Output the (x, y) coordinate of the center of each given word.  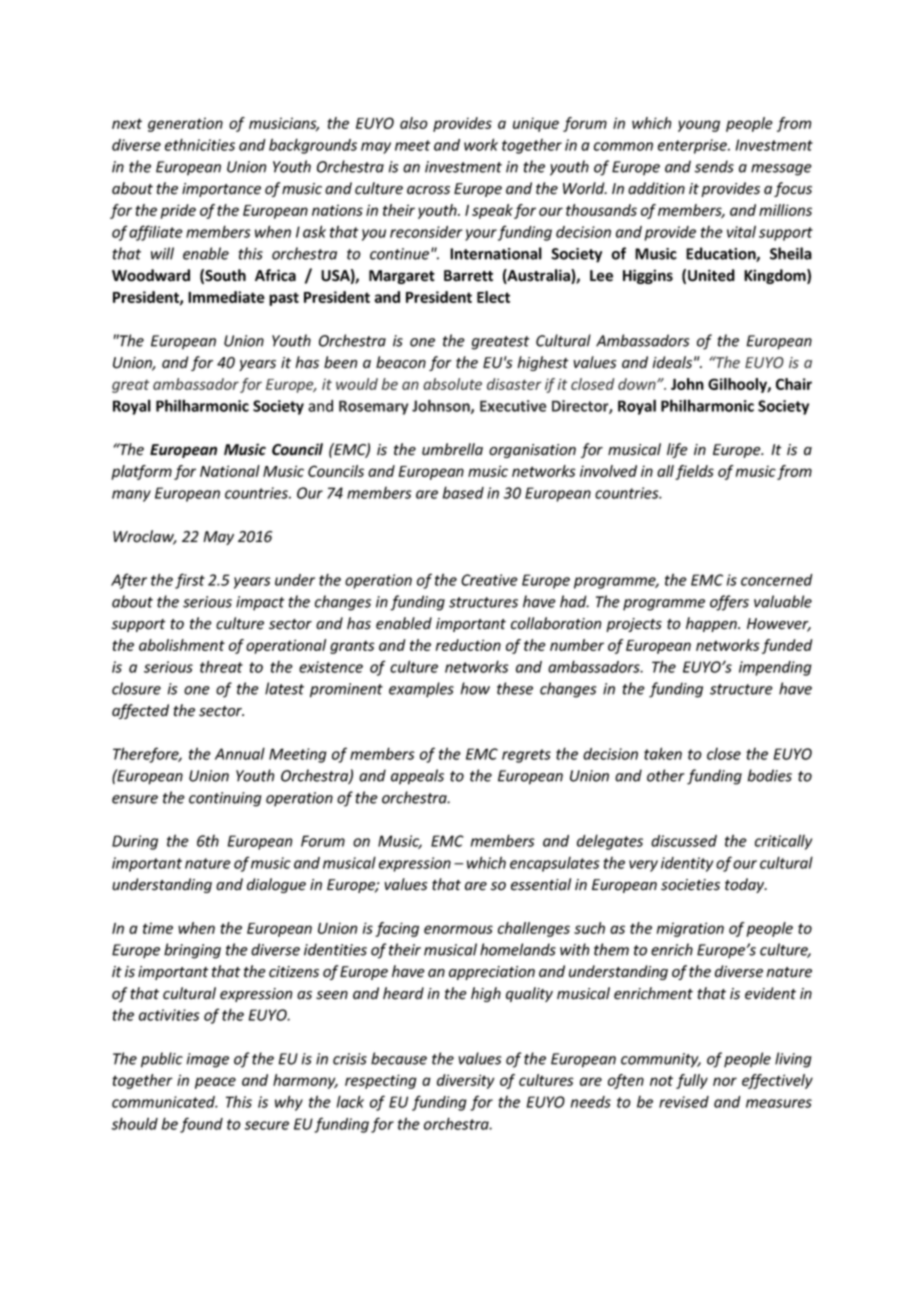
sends (714, 166)
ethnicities (200, 144)
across (428, 190)
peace (215, 1083)
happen (712, 624)
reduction (468, 645)
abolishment (182, 645)
